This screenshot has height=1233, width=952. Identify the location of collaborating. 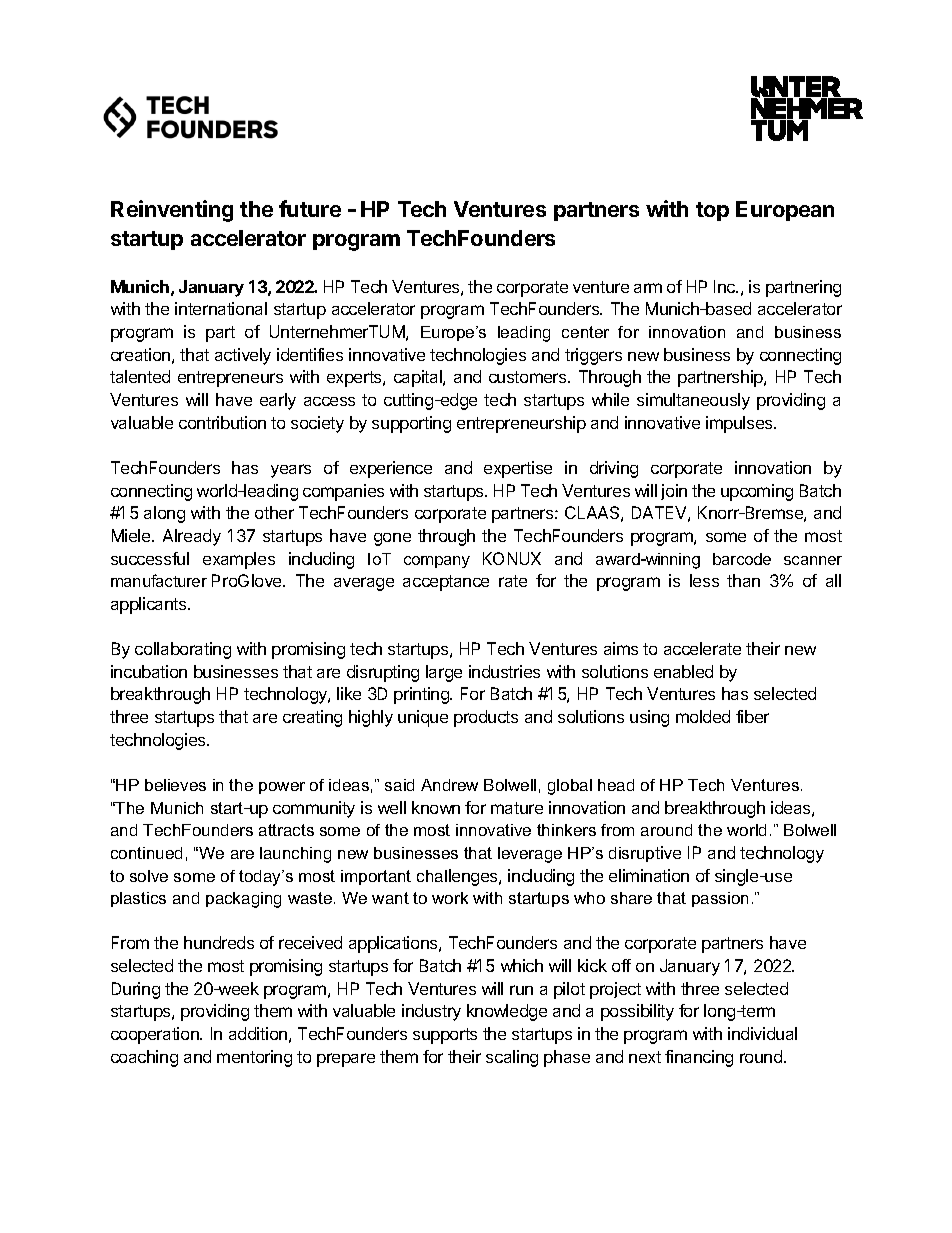
(183, 650).
